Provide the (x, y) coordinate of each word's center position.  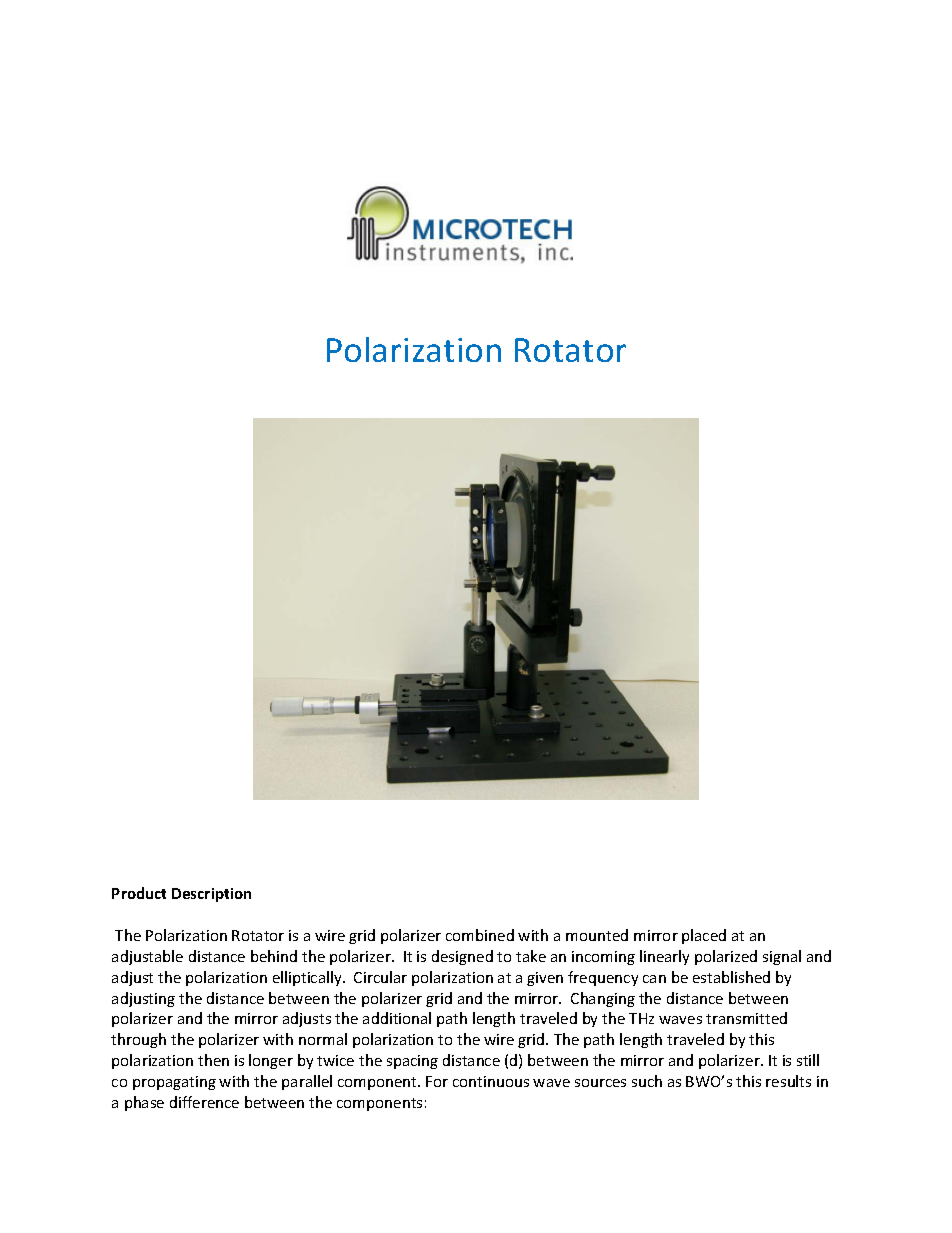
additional (397, 1018)
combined (480, 935)
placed (704, 936)
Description (211, 895)
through (138, 1040)
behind (274, 956)
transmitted (746, 1018)
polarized (726, 957)
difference (204, 1102)
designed (462, 957)
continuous (491, 1081)
